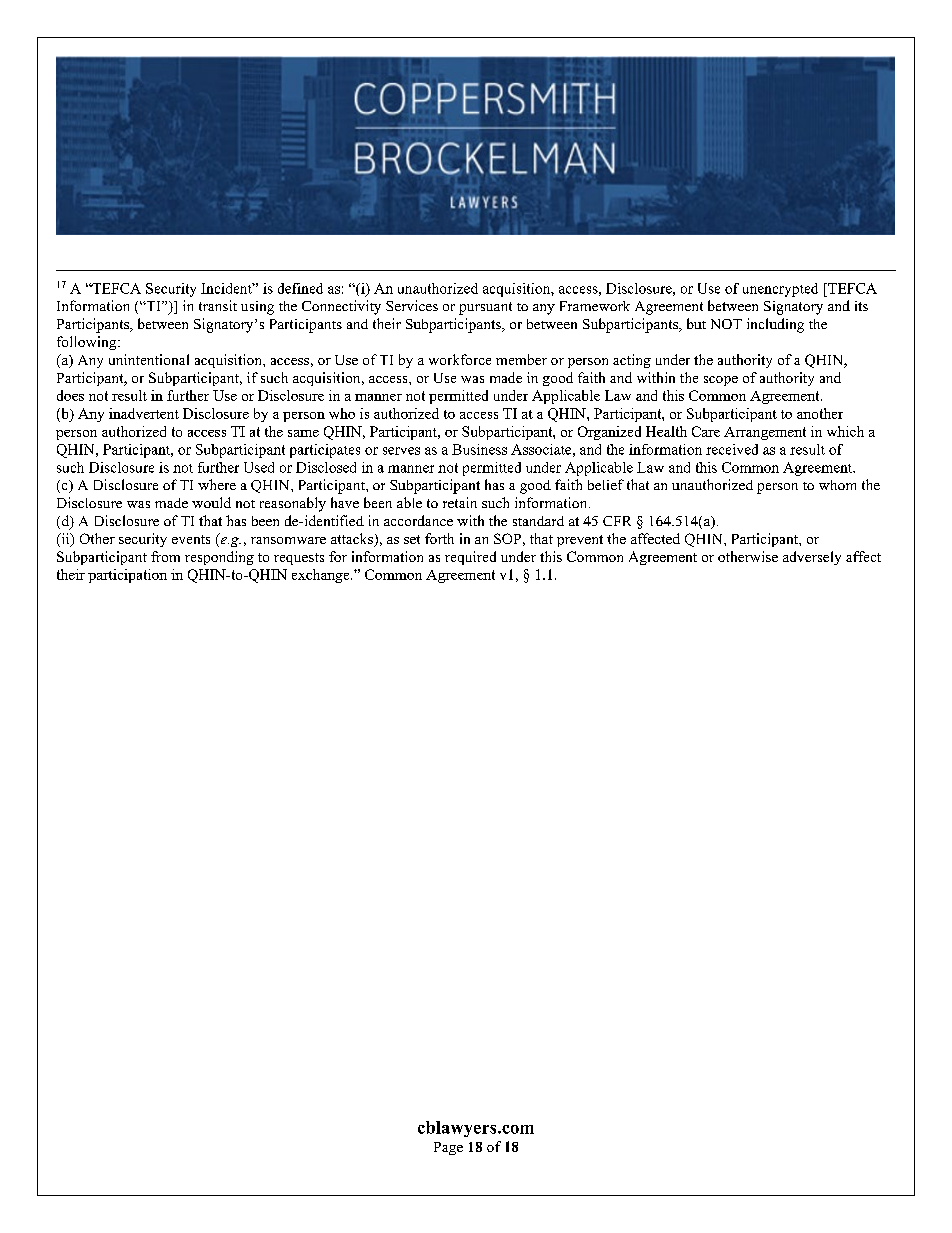 This screenshot has height=1233, width=952. I want to click on pursuant, so click(485, 308).
